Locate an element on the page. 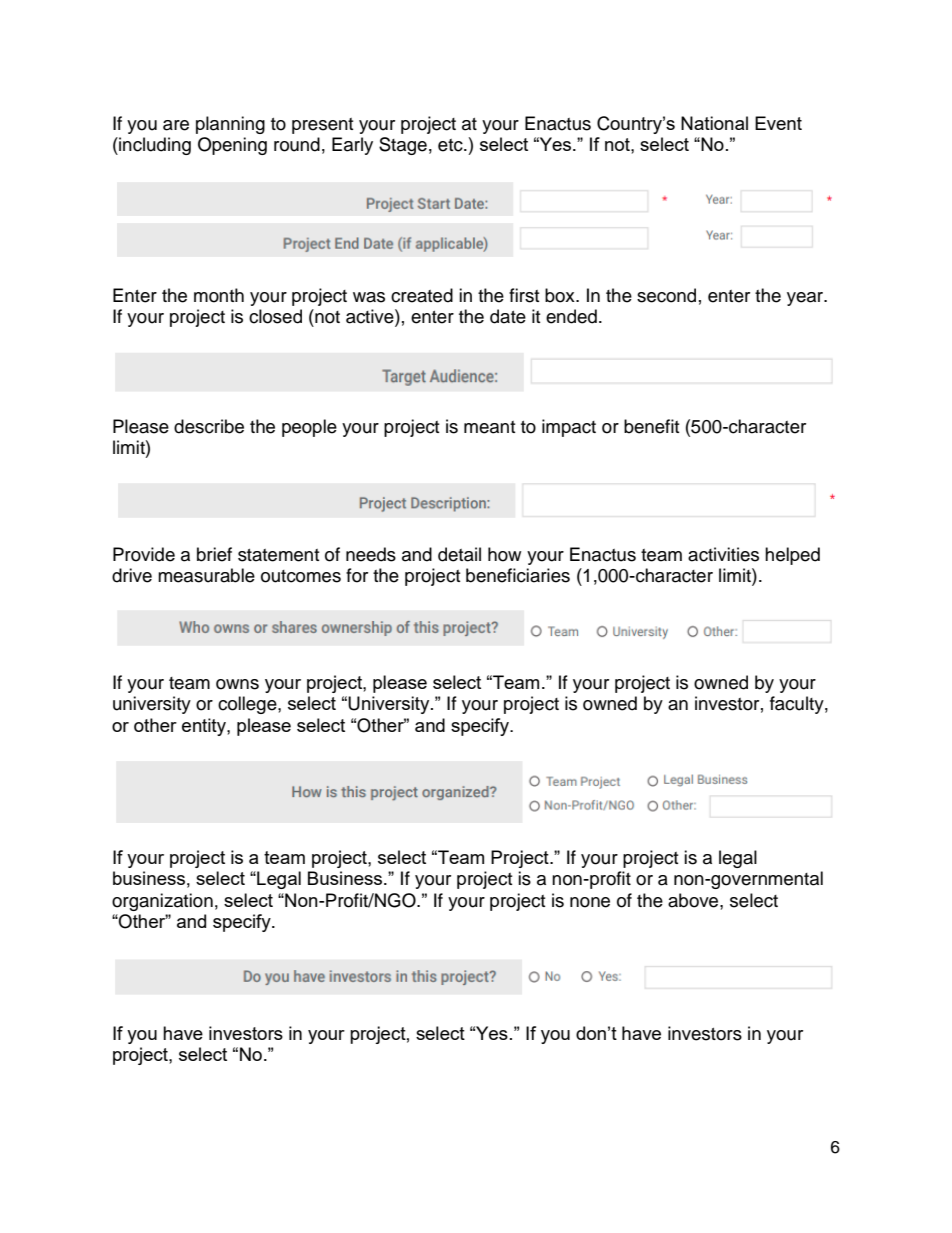 This page has width=952, height=1233. Opening is located at coordinates (232, 146).
